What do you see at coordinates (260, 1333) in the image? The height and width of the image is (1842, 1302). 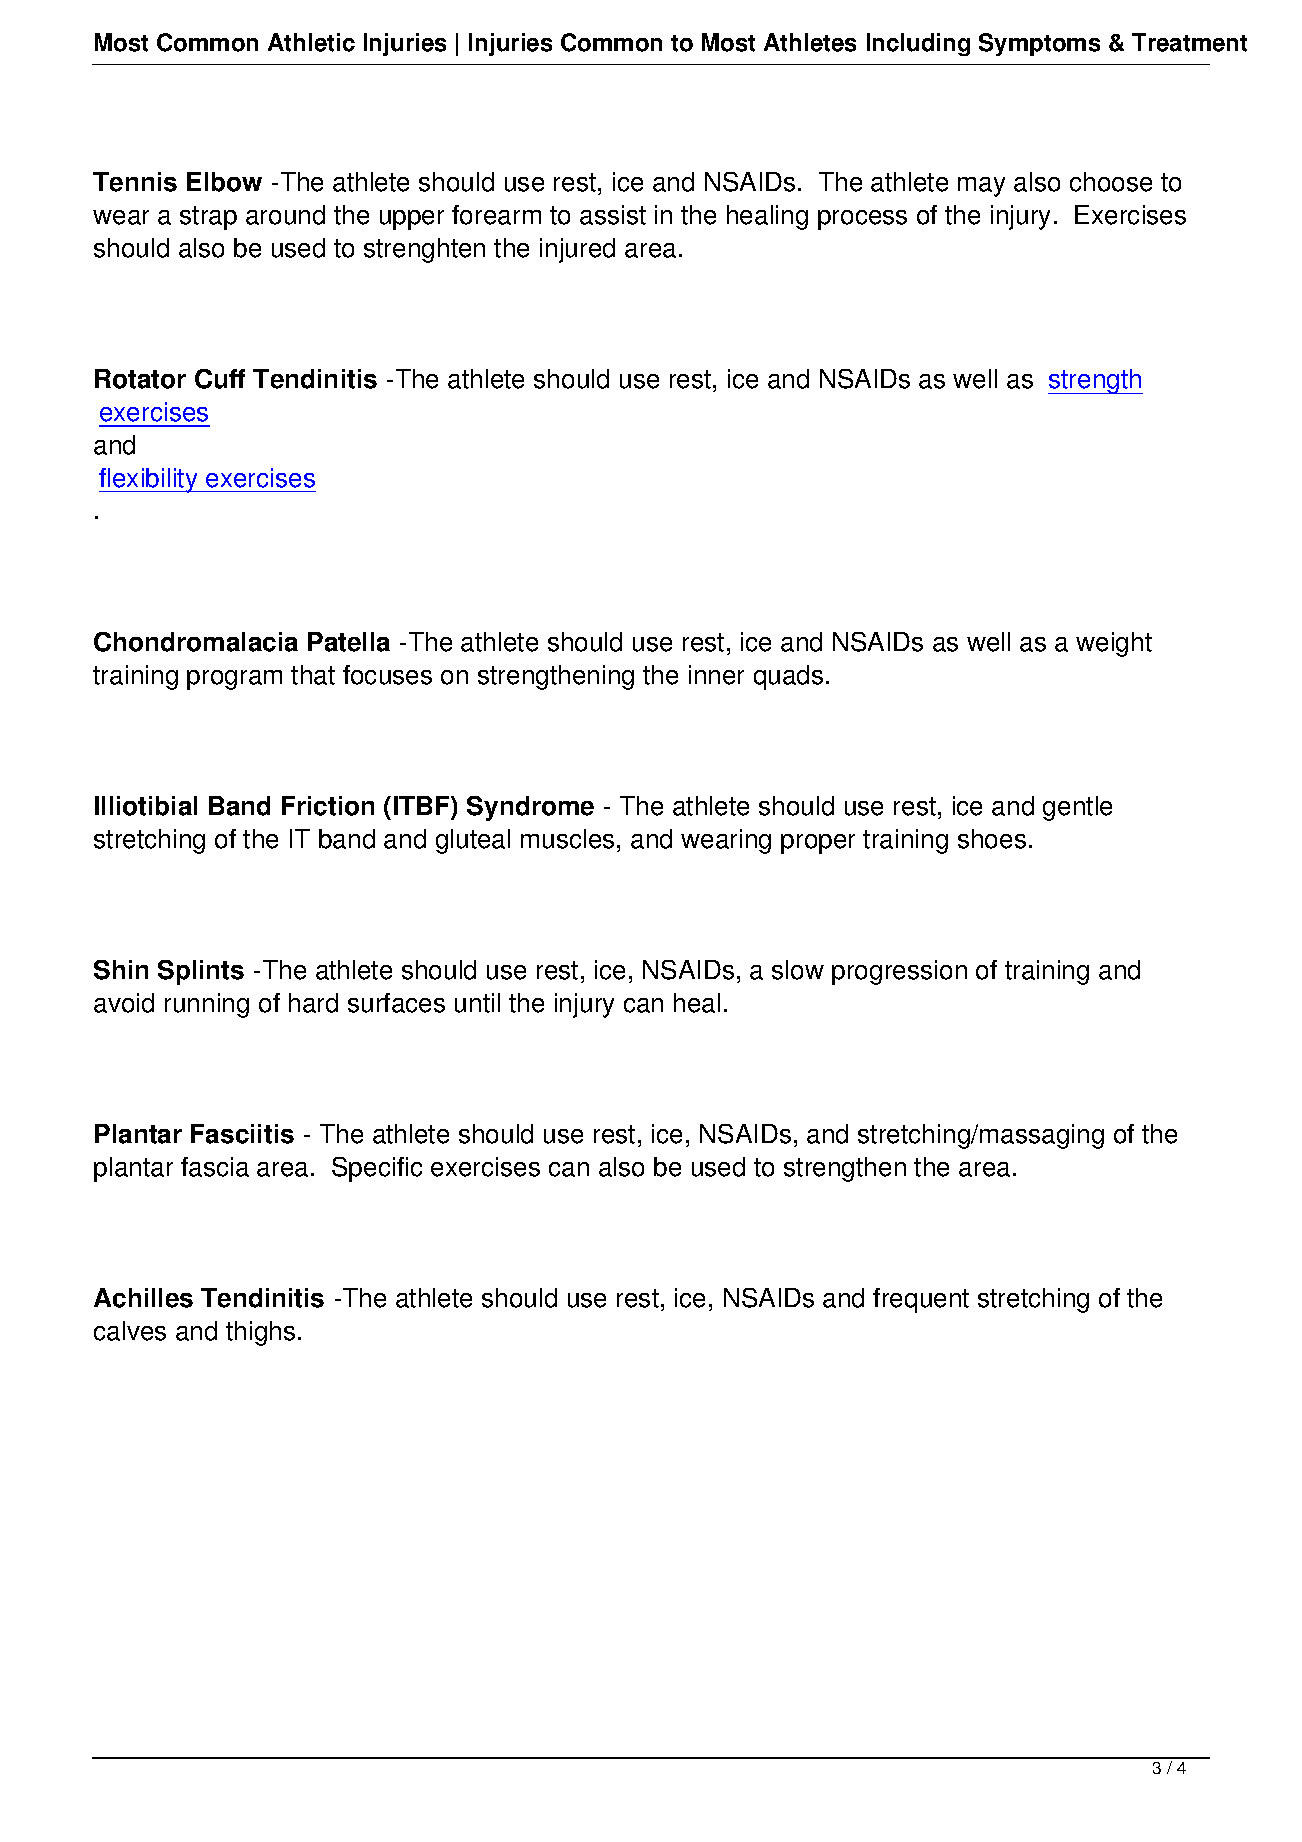 I see `thighs` at bounding box center [260, 1333].
